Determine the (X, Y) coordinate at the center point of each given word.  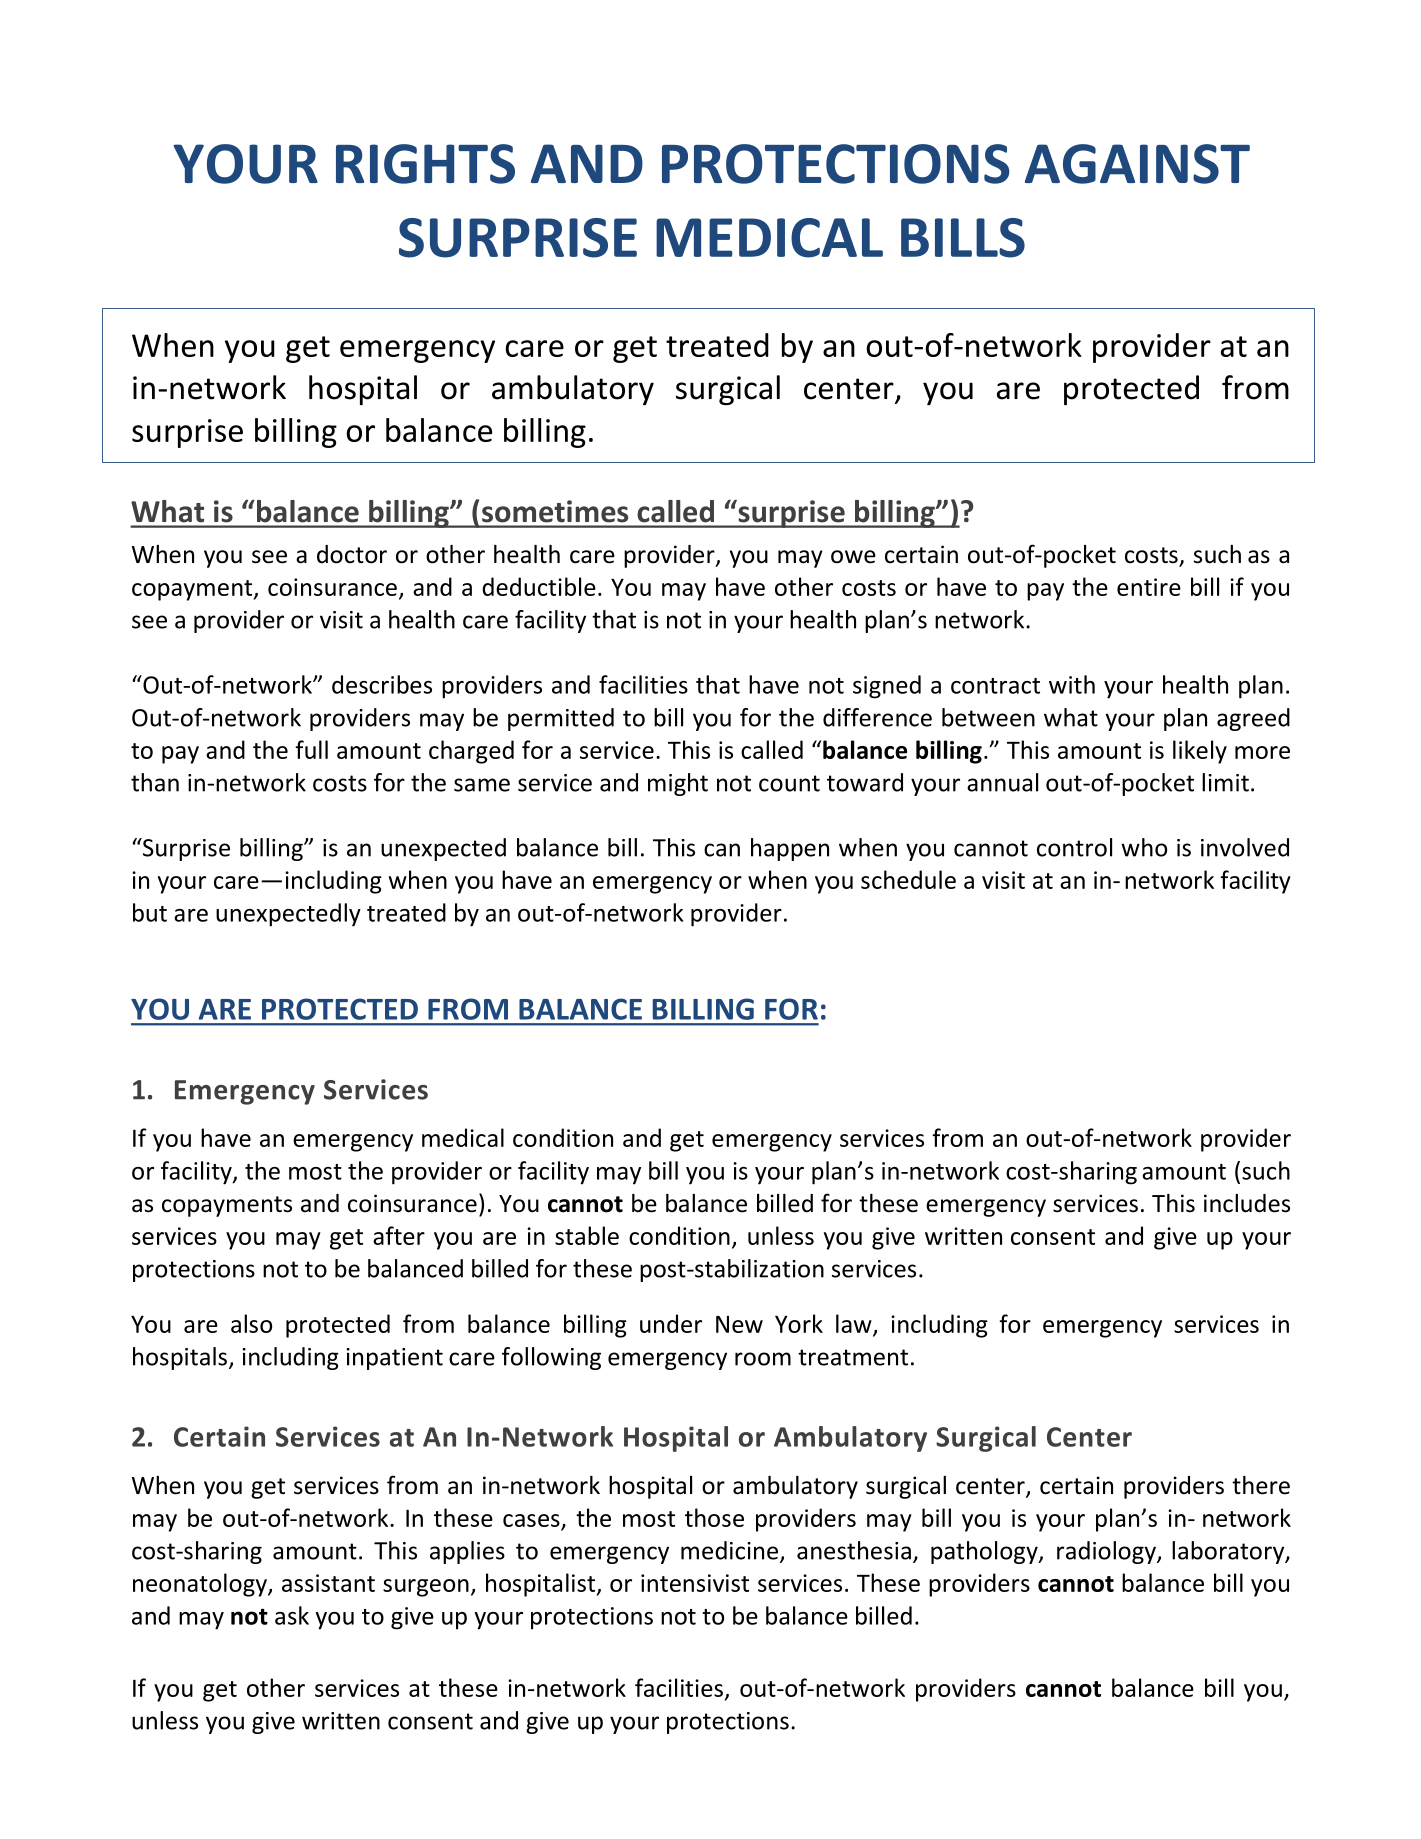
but (150, 912)
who (1144, 847)
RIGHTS (425, 164)
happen (790, 849)
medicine (729, 1550)
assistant (328, 1583)
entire (1149, 587)
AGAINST (1137, 164)
